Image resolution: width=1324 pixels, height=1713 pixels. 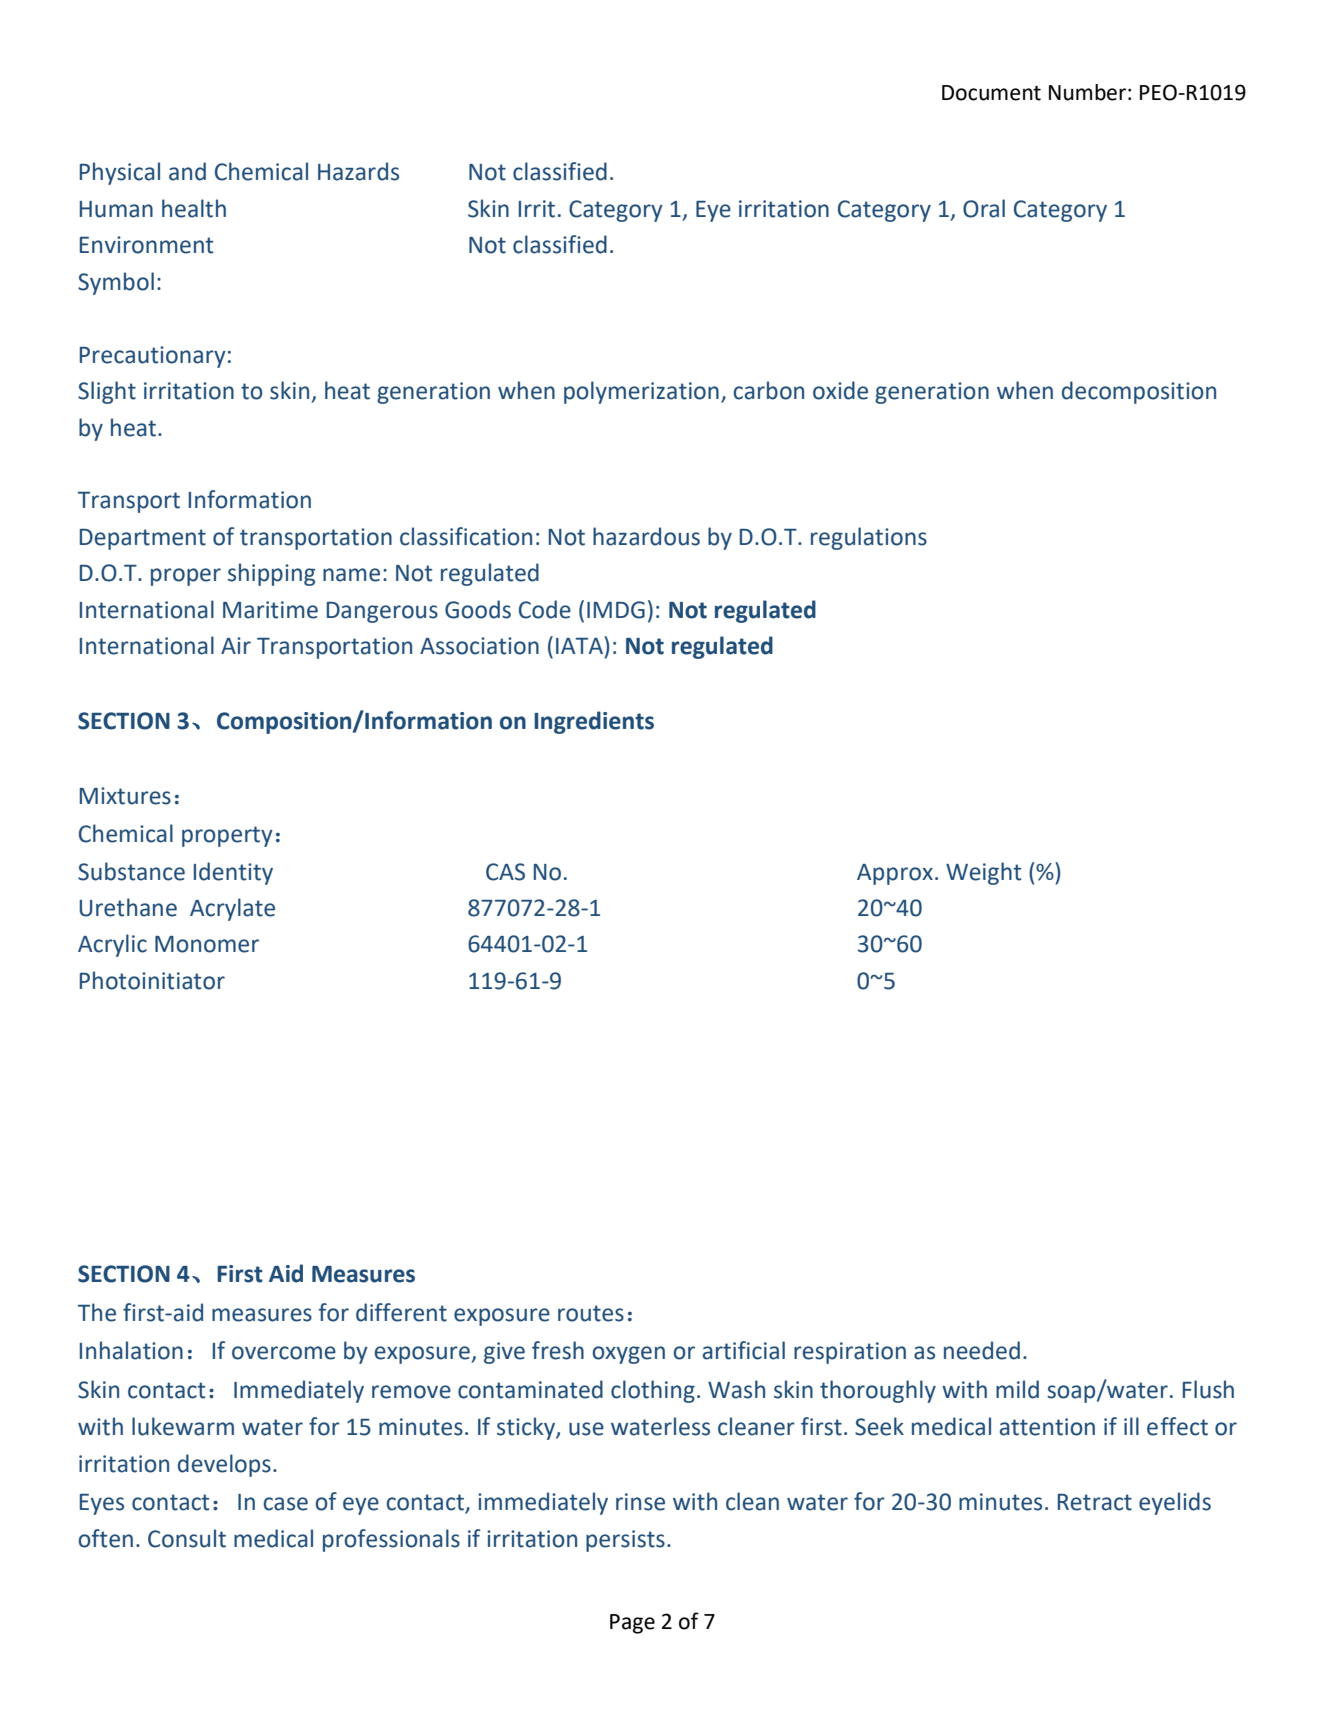 What do you see at coordinates (187, 171) in the screenshot?
I see `and` at bounding box center [187, 171].
